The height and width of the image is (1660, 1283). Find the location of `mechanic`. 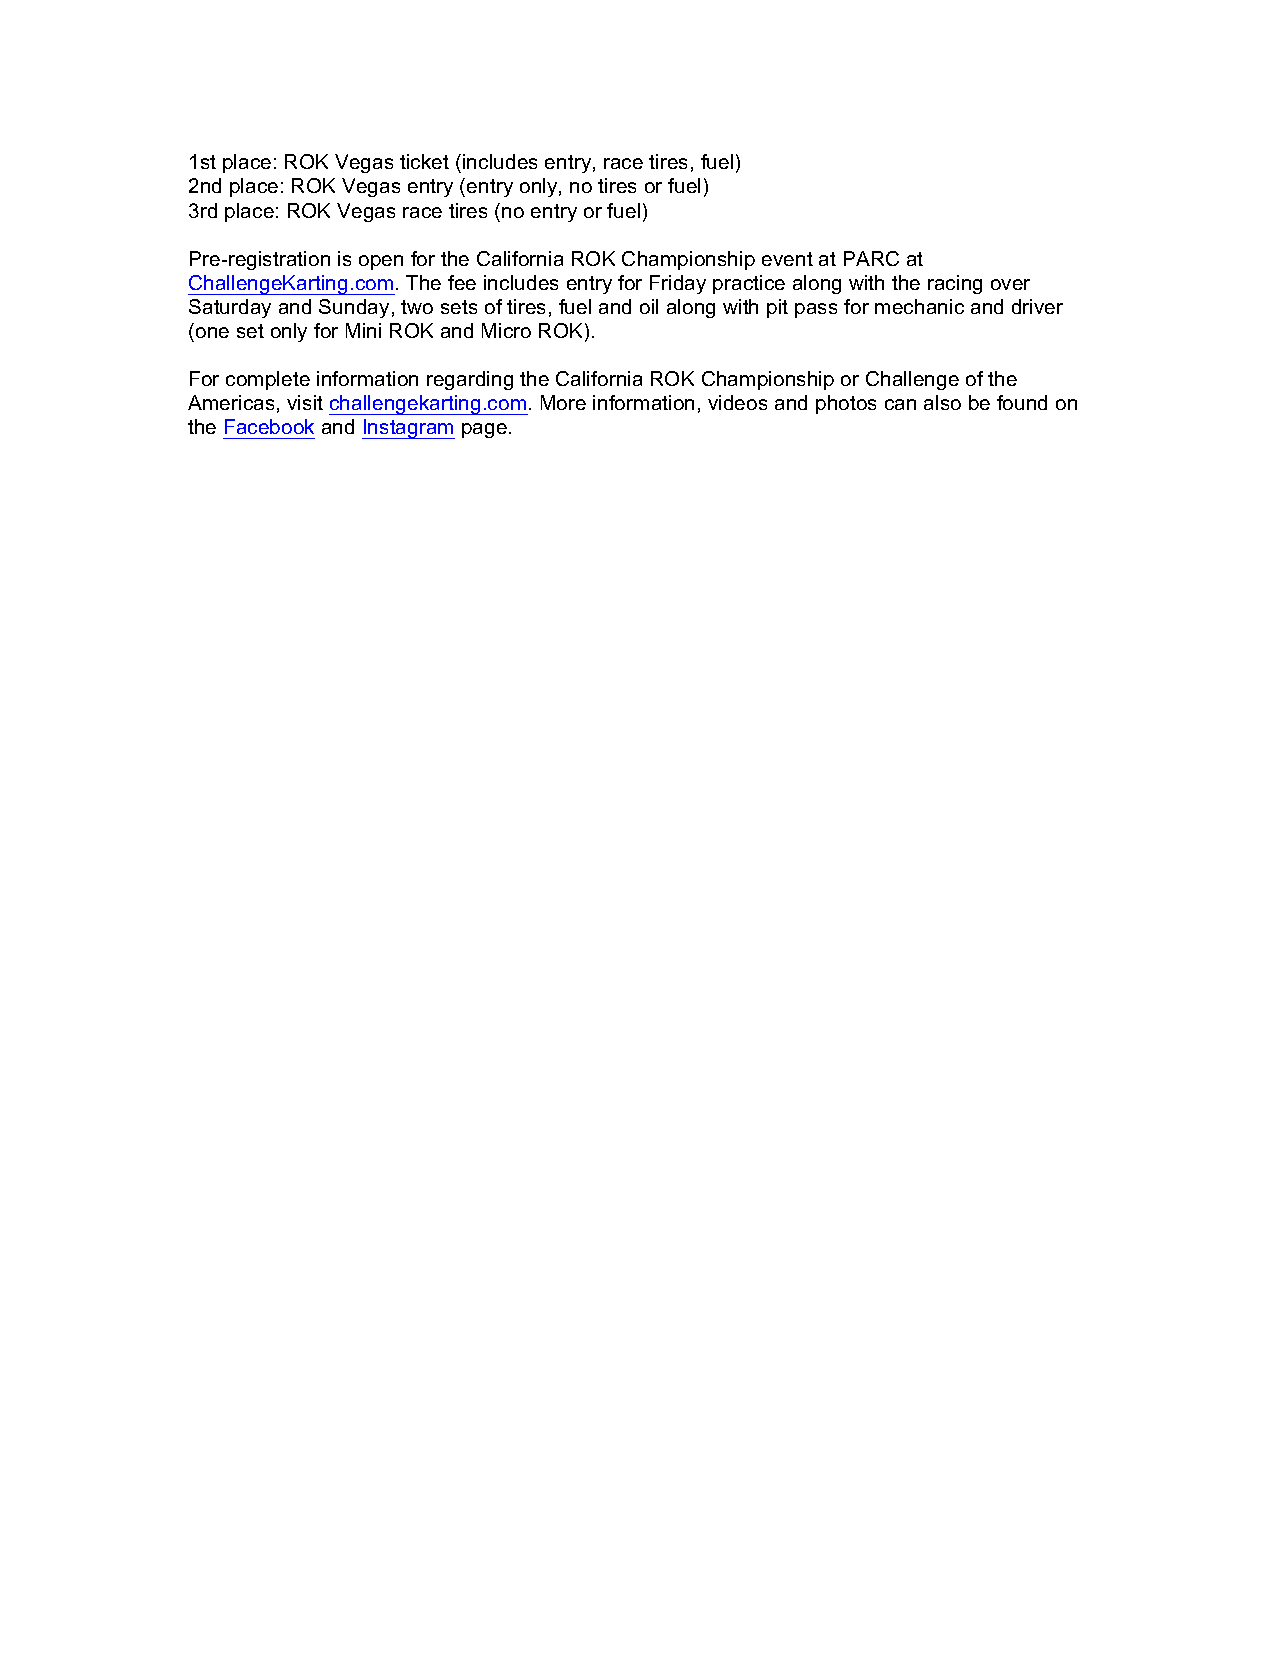

mechanic is located at coordinates (919, 306).
